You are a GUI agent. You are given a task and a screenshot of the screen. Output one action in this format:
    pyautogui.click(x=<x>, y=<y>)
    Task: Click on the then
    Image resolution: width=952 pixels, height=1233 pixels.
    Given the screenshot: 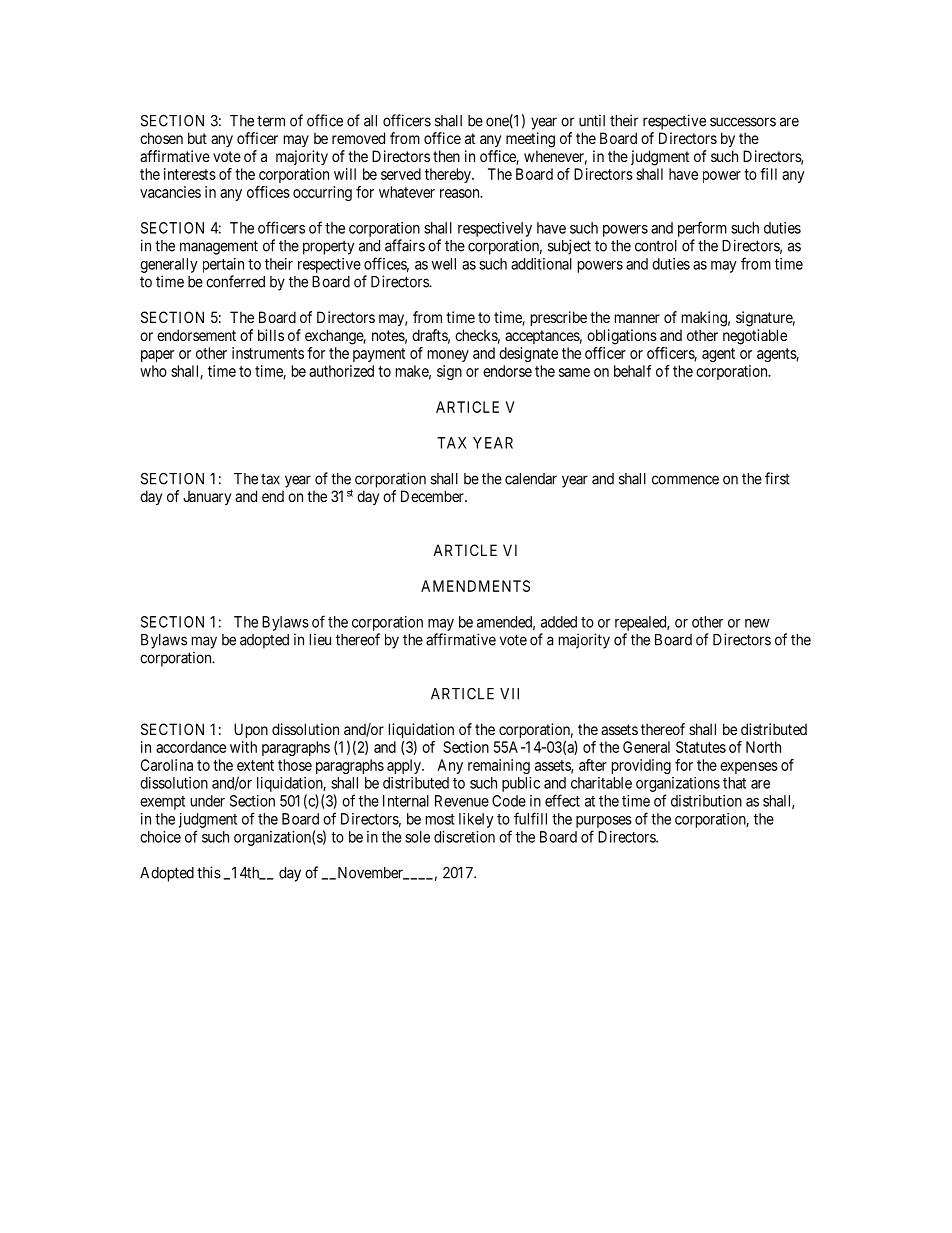 What is the action you would take?
    pyautogui.click(x=446, y=156)
